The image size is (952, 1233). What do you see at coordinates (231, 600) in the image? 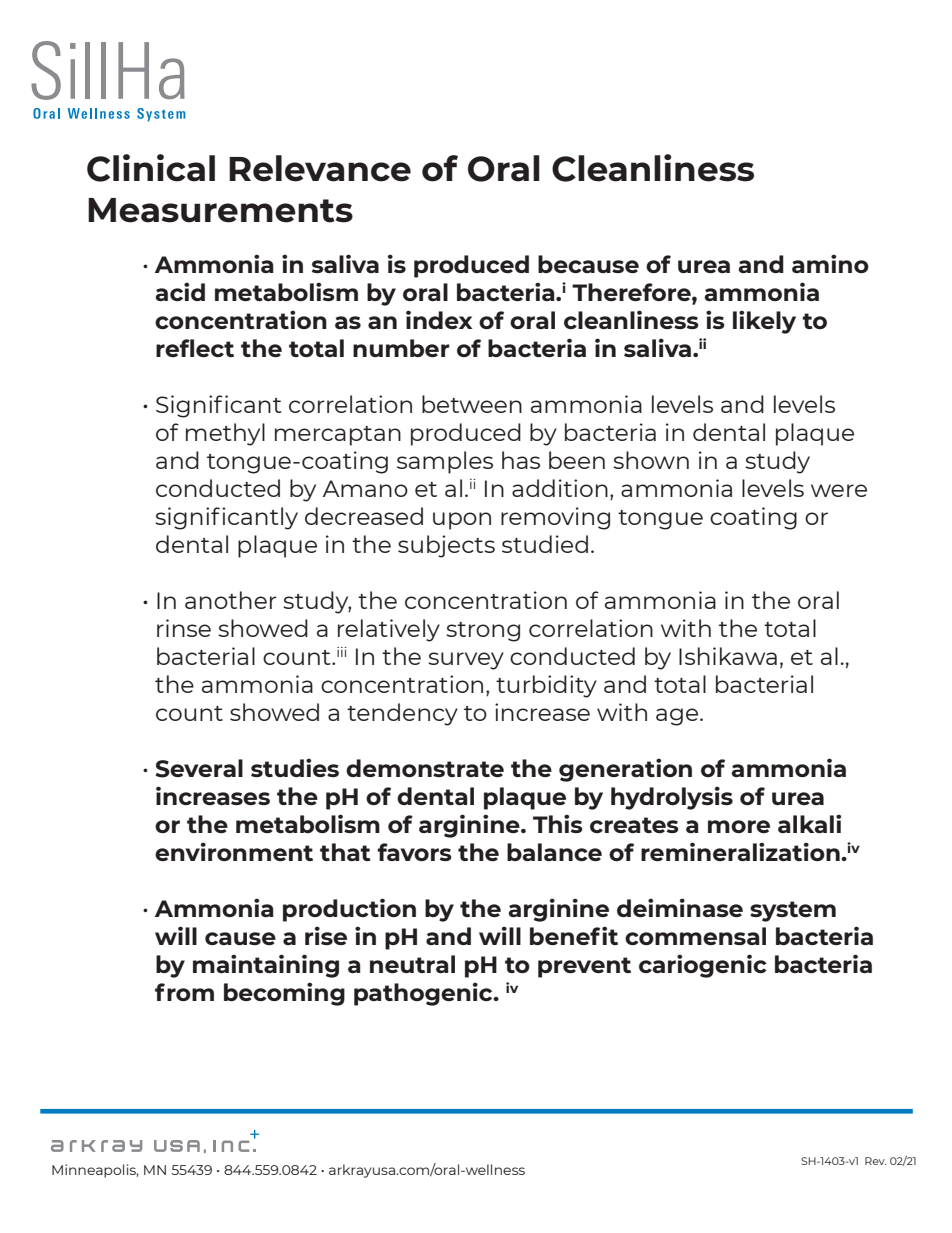
I see `another` at bounding box center [231, 600].
